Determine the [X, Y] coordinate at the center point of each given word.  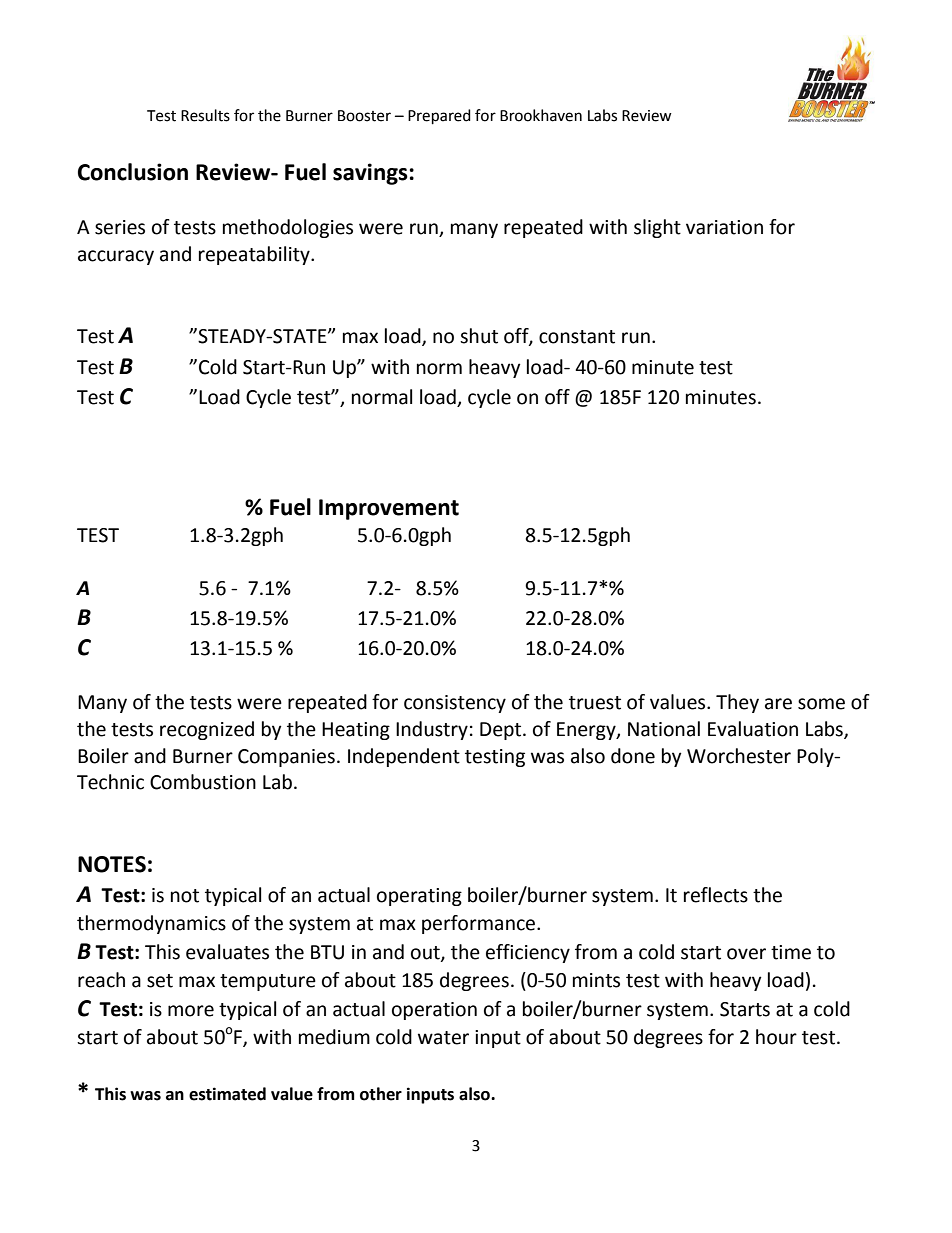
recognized [207, 730]
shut [479, 336]
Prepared [439, 117]
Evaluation [753, 729]
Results [205, 115]
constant [577, 337]
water [443, 1038]
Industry [432, 730]
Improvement [389, 509]
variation [724, 227]
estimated [227, 1094]
